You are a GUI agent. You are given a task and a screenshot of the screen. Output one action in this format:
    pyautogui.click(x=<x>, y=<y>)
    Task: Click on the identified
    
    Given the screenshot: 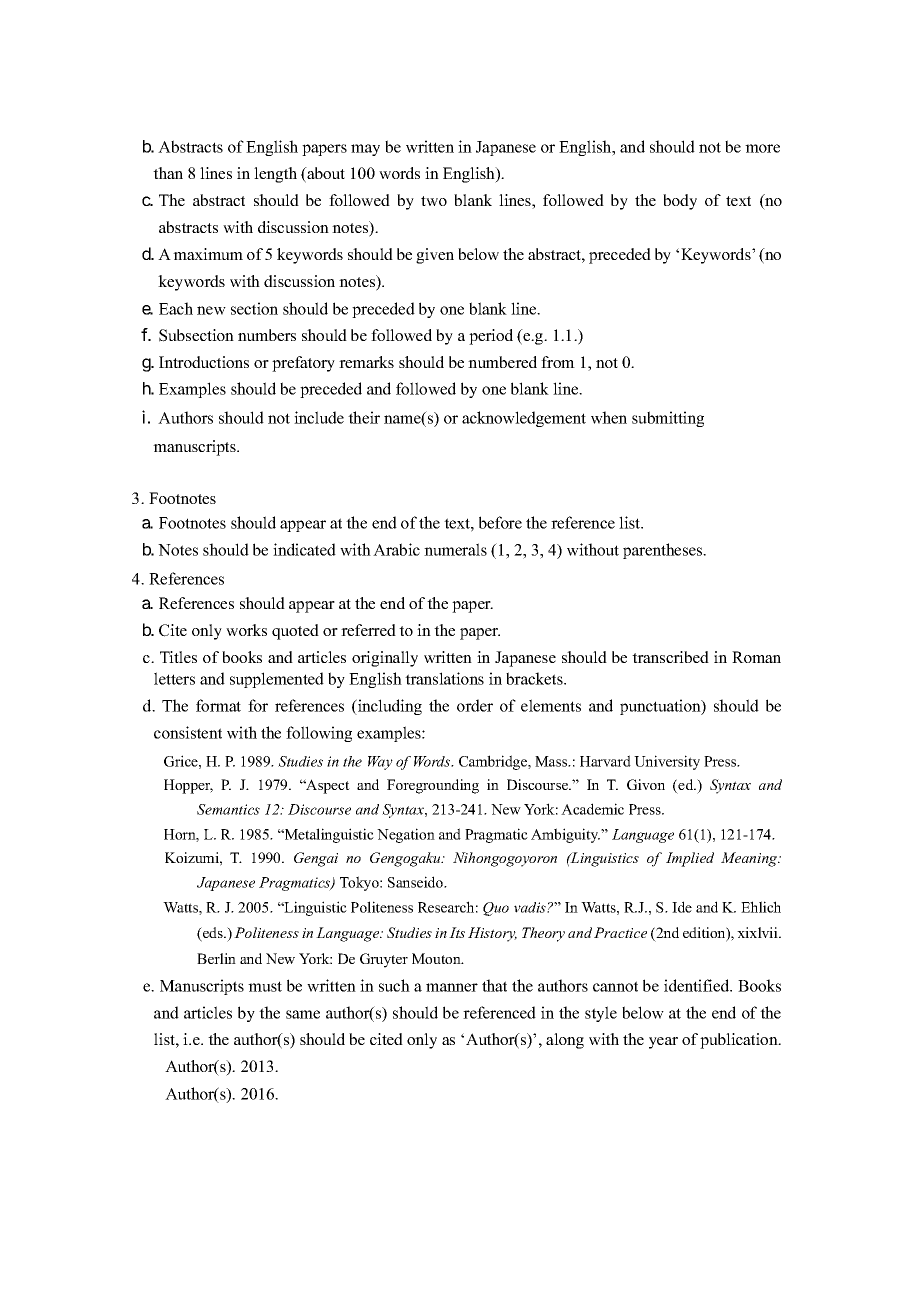 What is the action you would take?
    pyautogui.click(x=698, y=985)
